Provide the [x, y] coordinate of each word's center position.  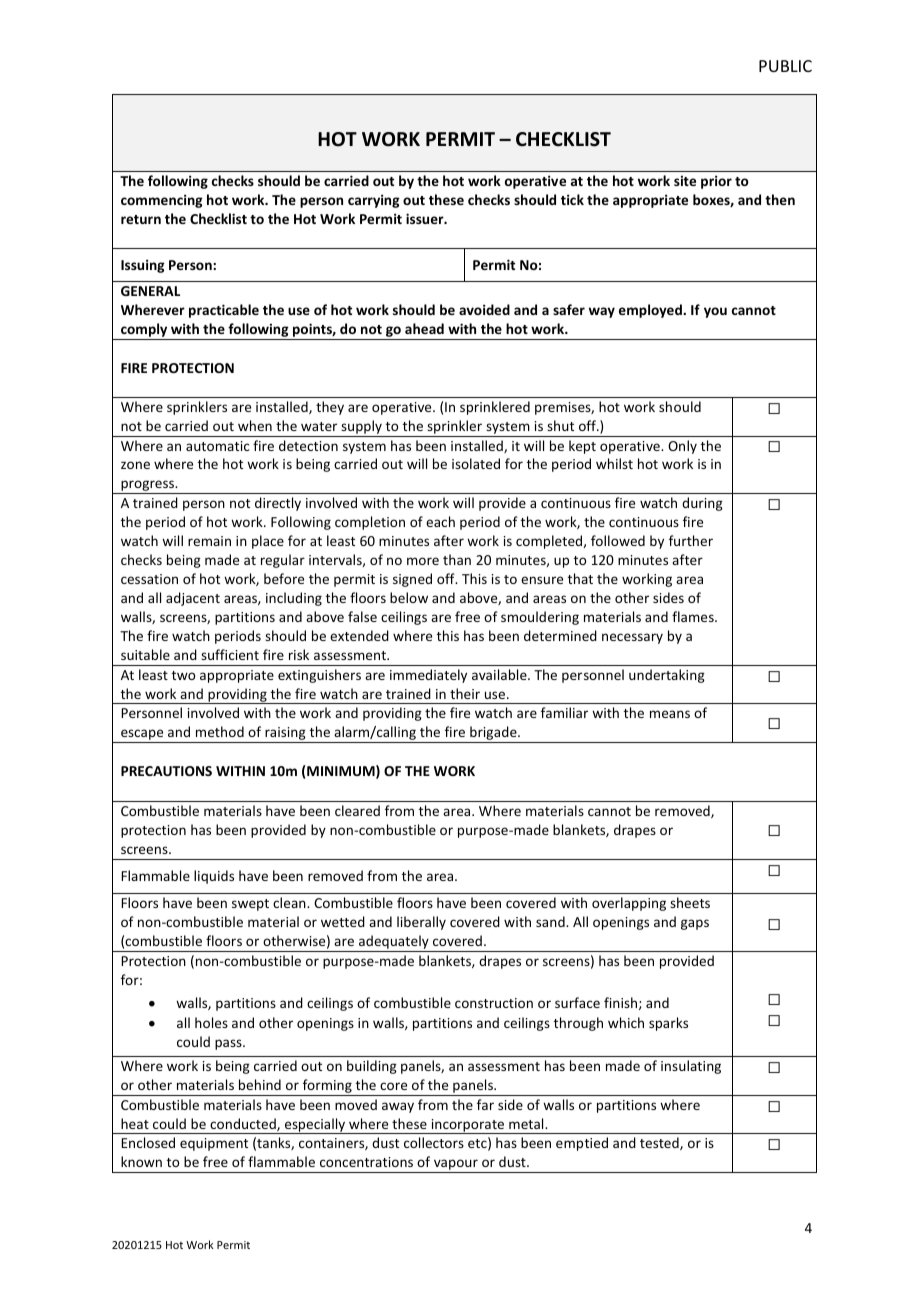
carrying [374, 201]
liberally [421, 923]
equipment [214, 1144]
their [465, 693]
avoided [484, 309]
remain [209, 541]
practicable [224, 311]
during [702, 504]
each [440, 521]
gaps [695, 924]
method [220, 731]
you [715, 312]
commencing [162, 201]
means [670, 714]
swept [250, 905]
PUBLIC [785, 66]
